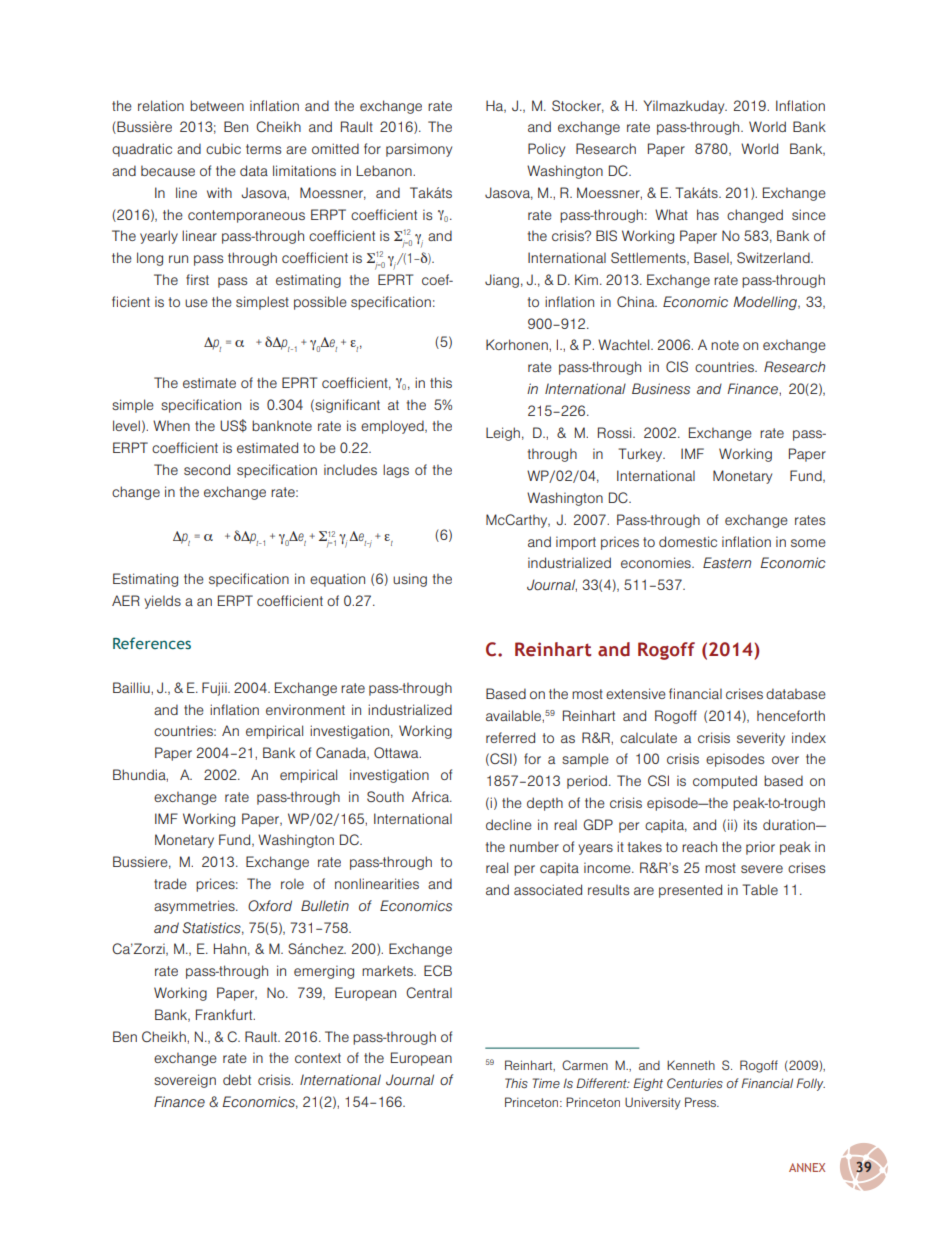 This screenshot has height=1233, width=952. What do you see at coordinates (171, 425) in the screenshot?
I see `When` at bounding box center [171, 425].
